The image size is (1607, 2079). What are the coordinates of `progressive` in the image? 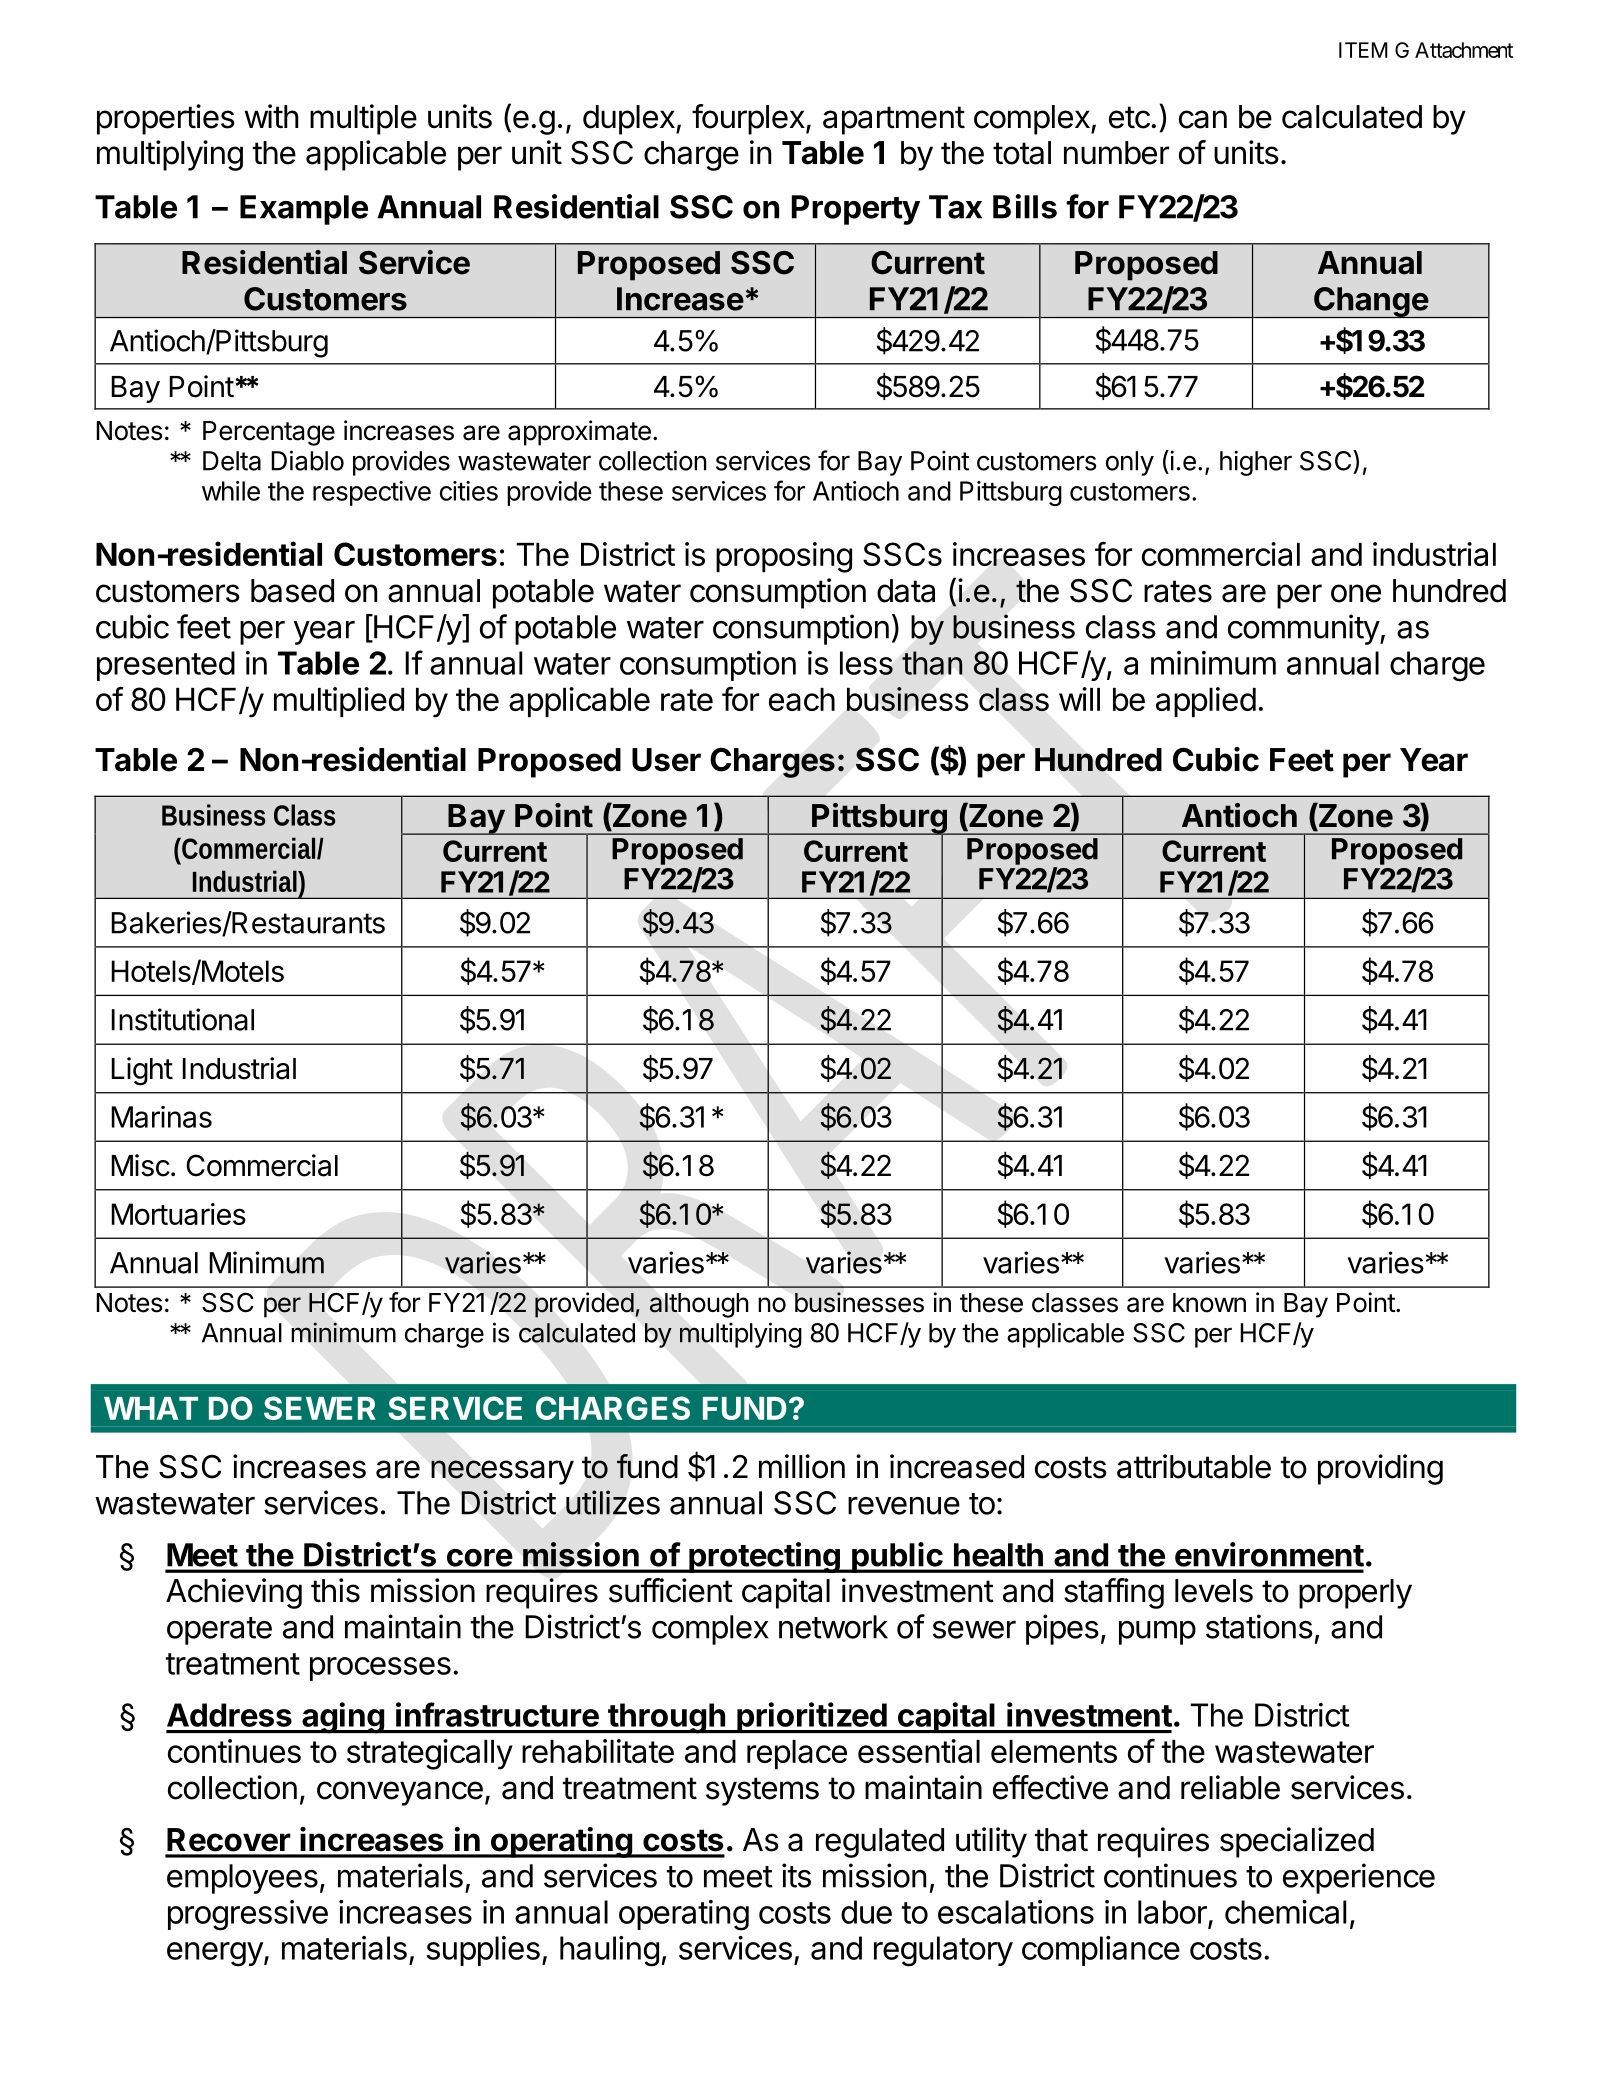 It's located at (248, 1915).
